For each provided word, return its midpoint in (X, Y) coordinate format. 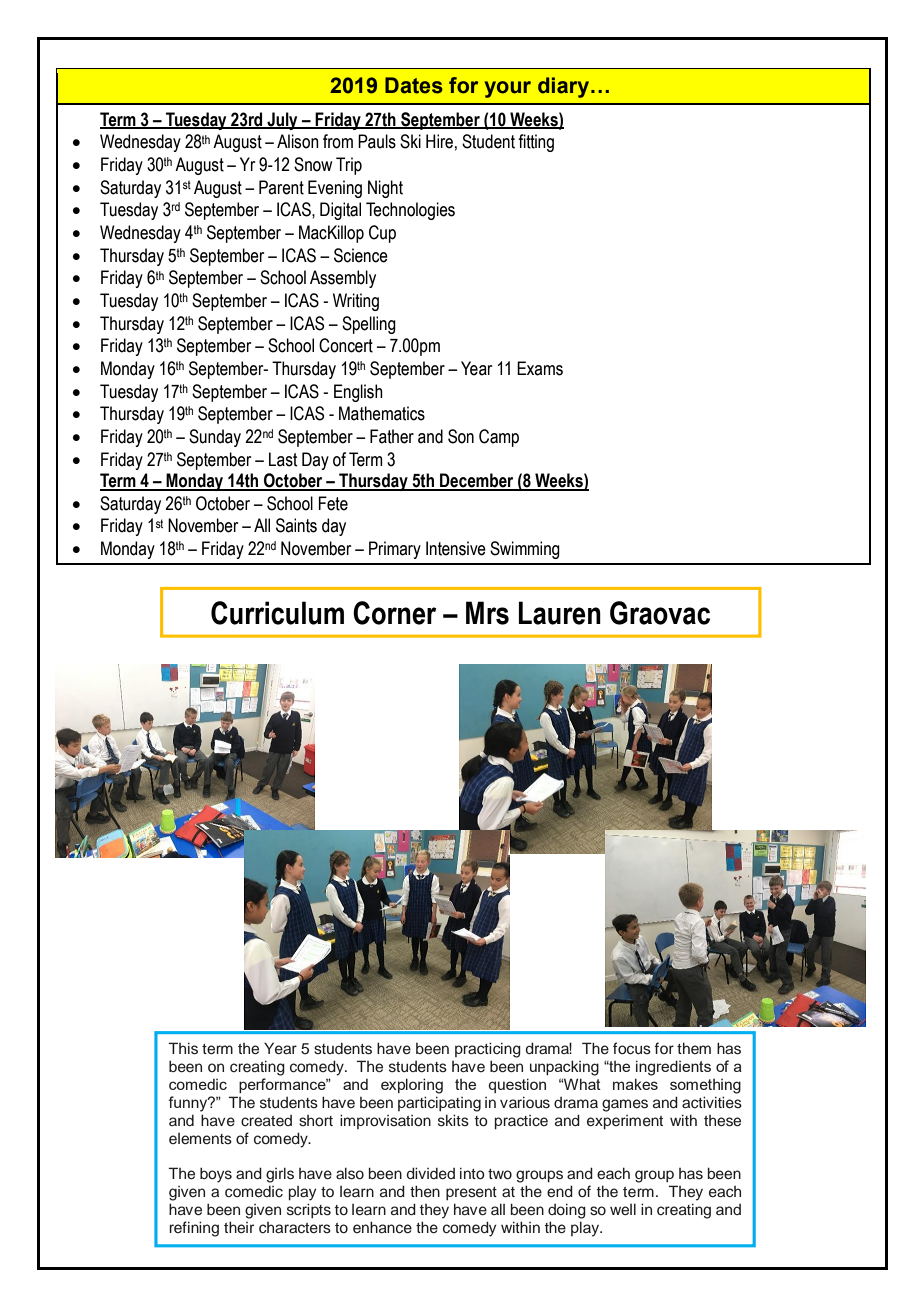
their (239, 1227)
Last (283, 459)
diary (565, 87)
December (477, 481)
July (282, 121)
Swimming (525, 550)
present (471, 1194)
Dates (414, 85)
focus (632, 1048)
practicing (488, 1050)
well (623, 1209)
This (183, 1048)
